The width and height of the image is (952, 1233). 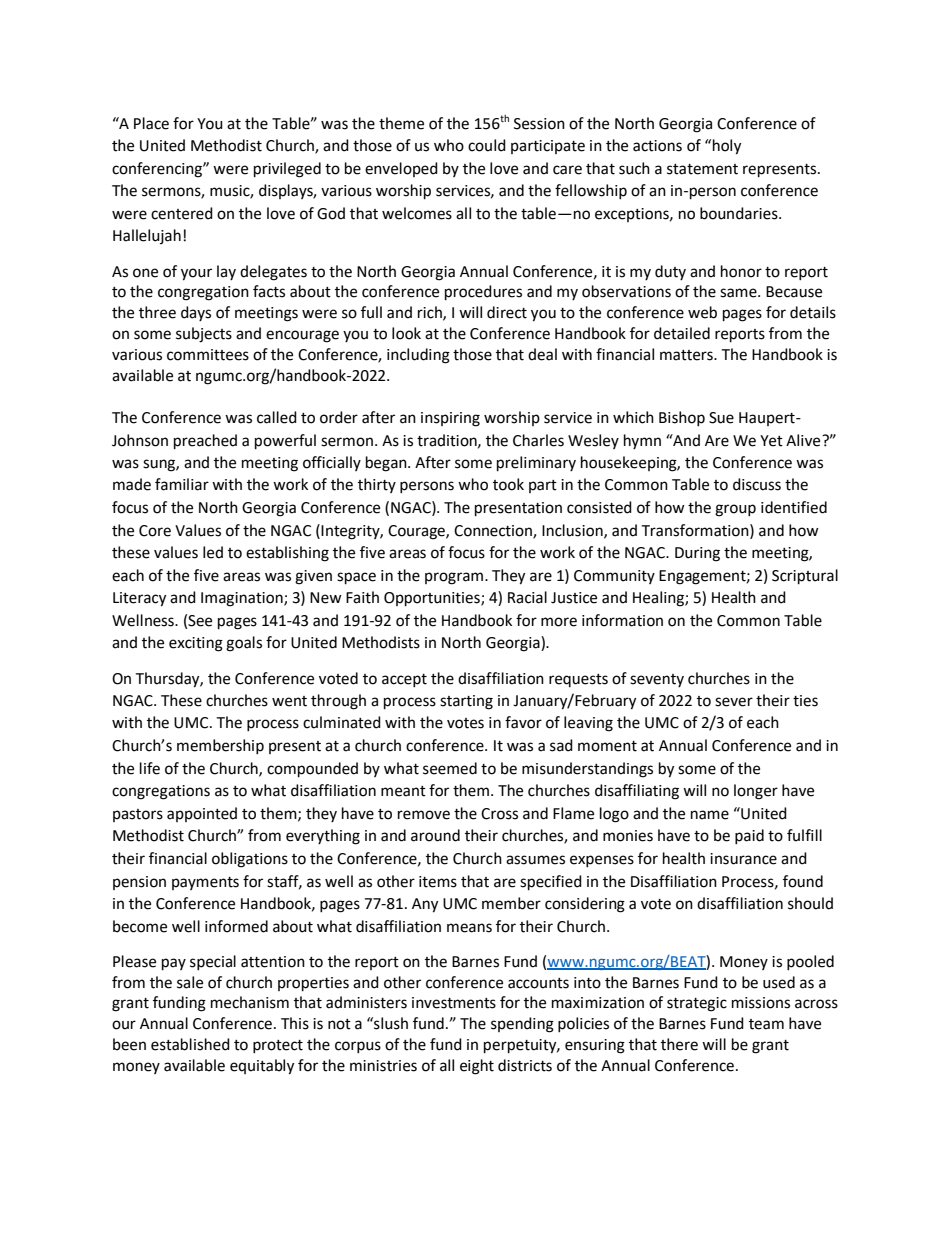 What do you see at coordinates (727, 147) in the image?
I see `holy` at bounding box center [727, 147].
